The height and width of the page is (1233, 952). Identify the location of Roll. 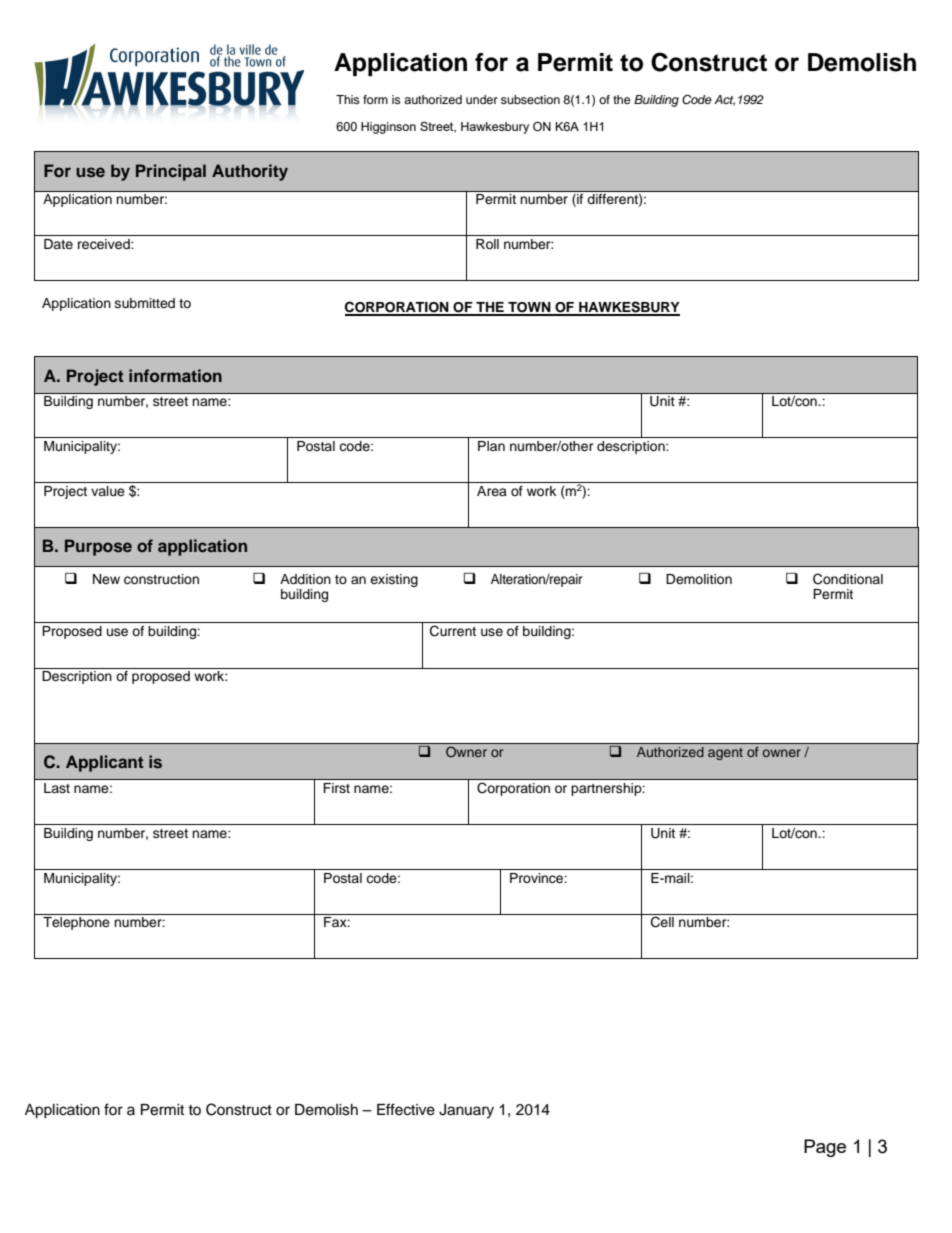
(487, 244).
